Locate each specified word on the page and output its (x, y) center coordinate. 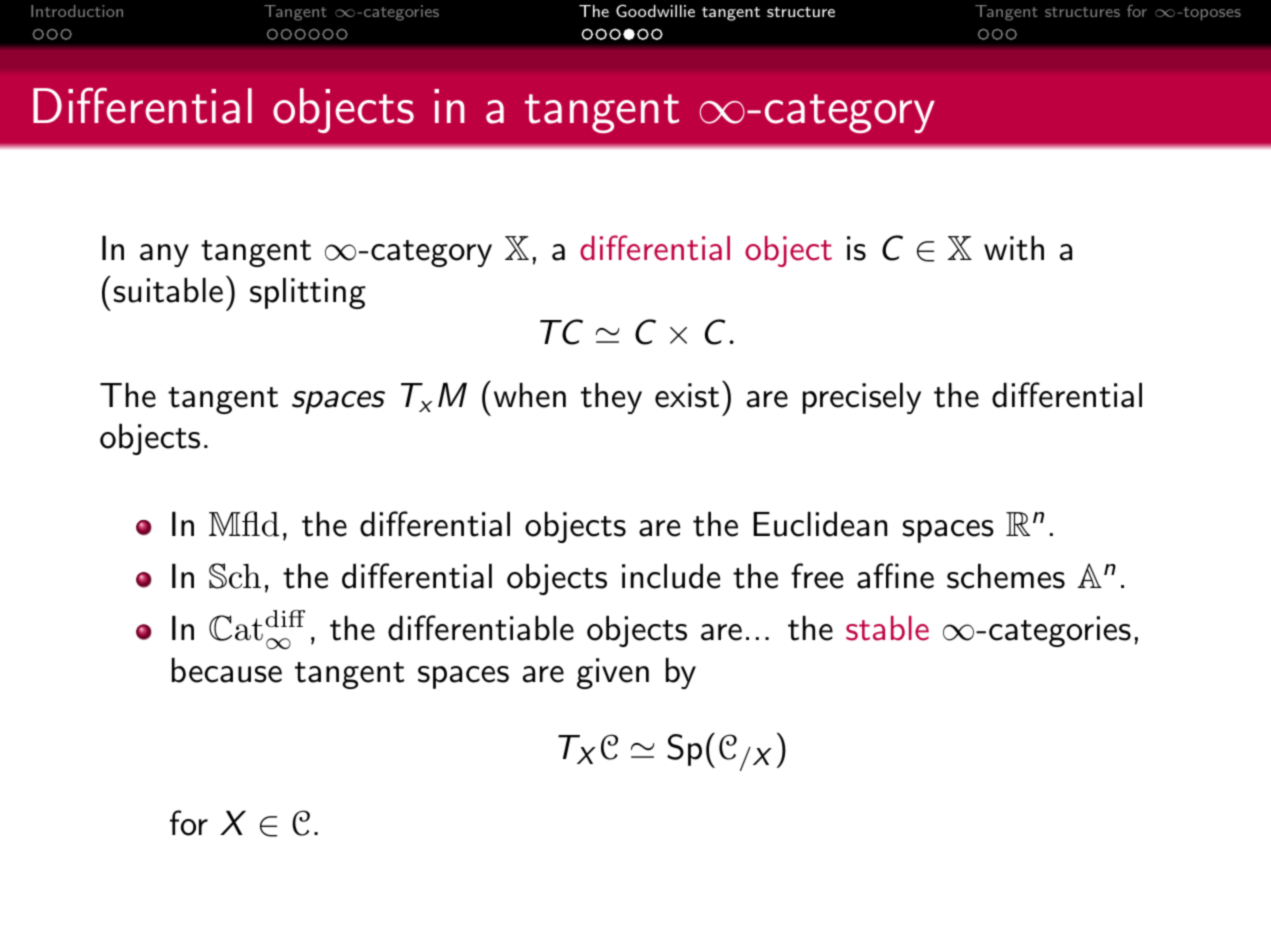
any (164, 255)
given (613, 673)
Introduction (77, 11)
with (1014, 248)
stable (887, 628)
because (227, 670)
